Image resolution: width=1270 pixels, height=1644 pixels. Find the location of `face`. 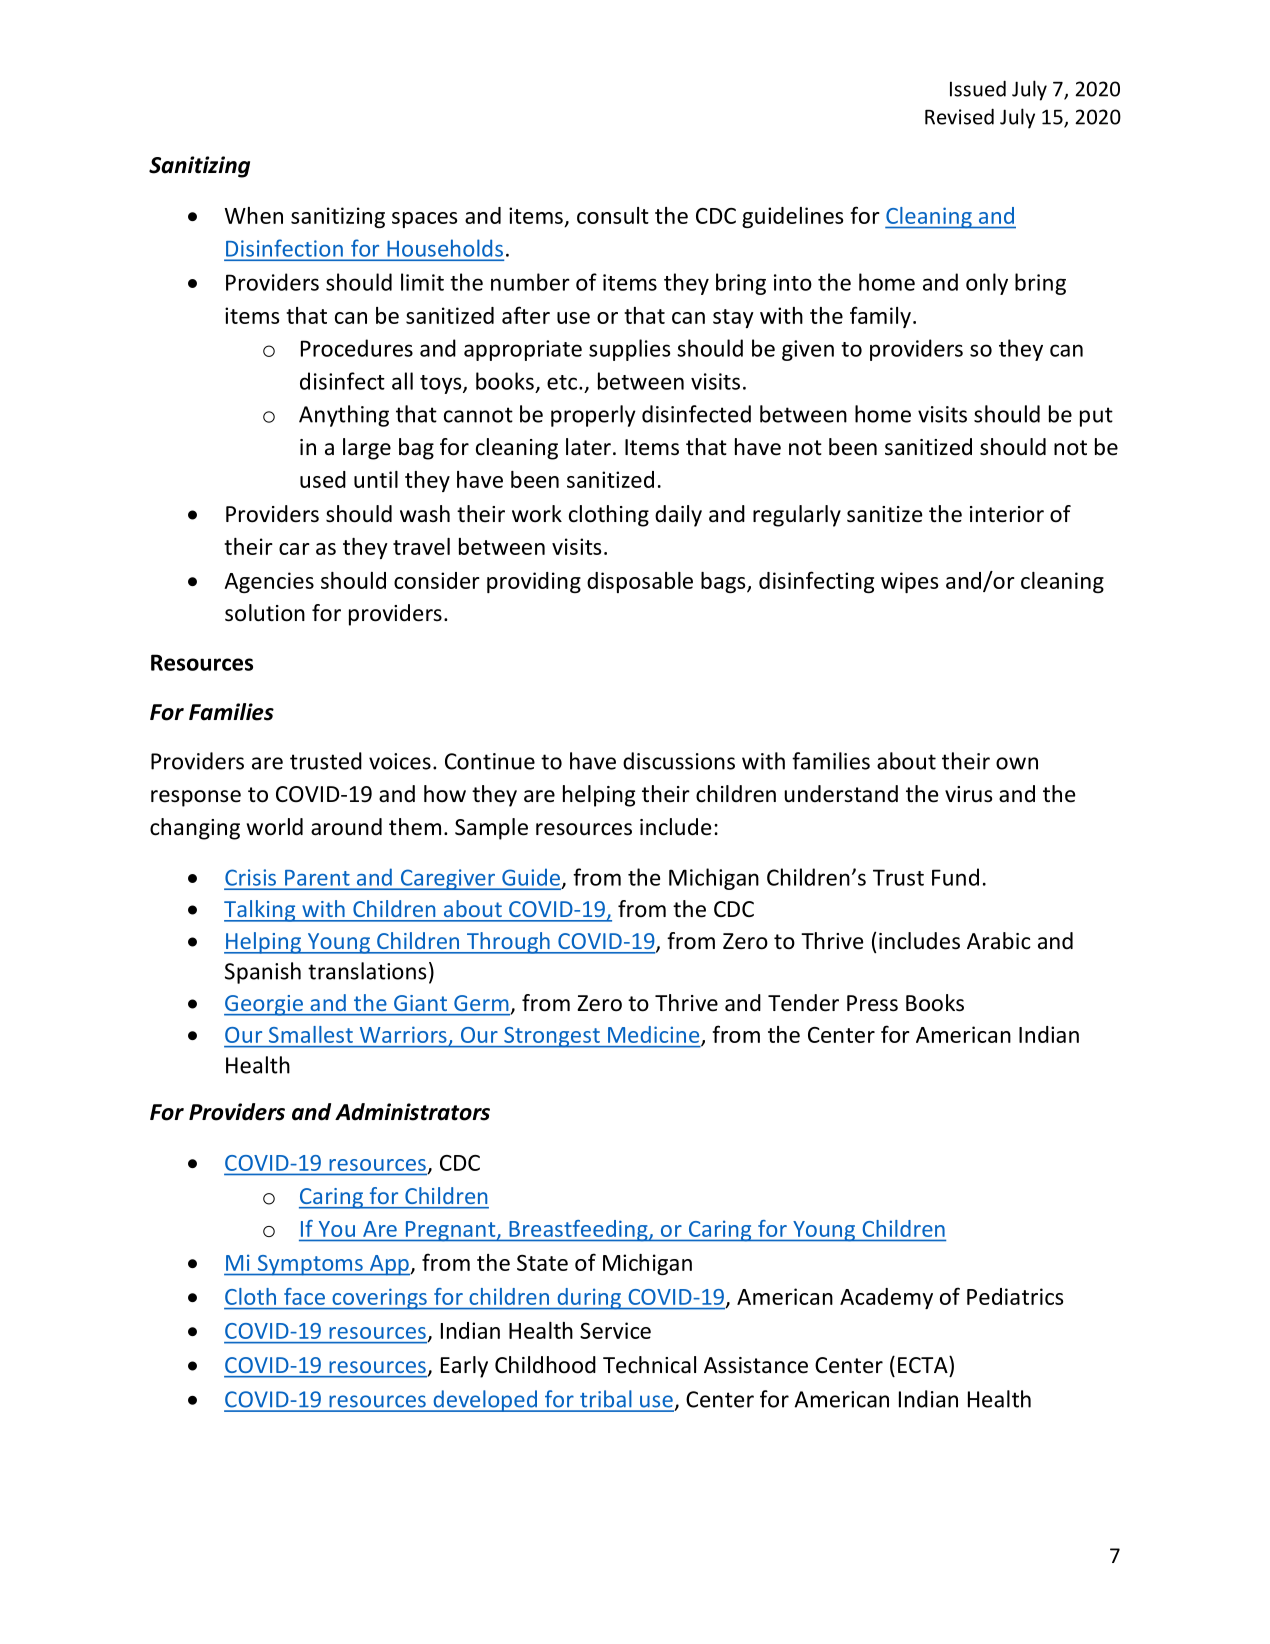

face is located at coordinates (304, 1296).
